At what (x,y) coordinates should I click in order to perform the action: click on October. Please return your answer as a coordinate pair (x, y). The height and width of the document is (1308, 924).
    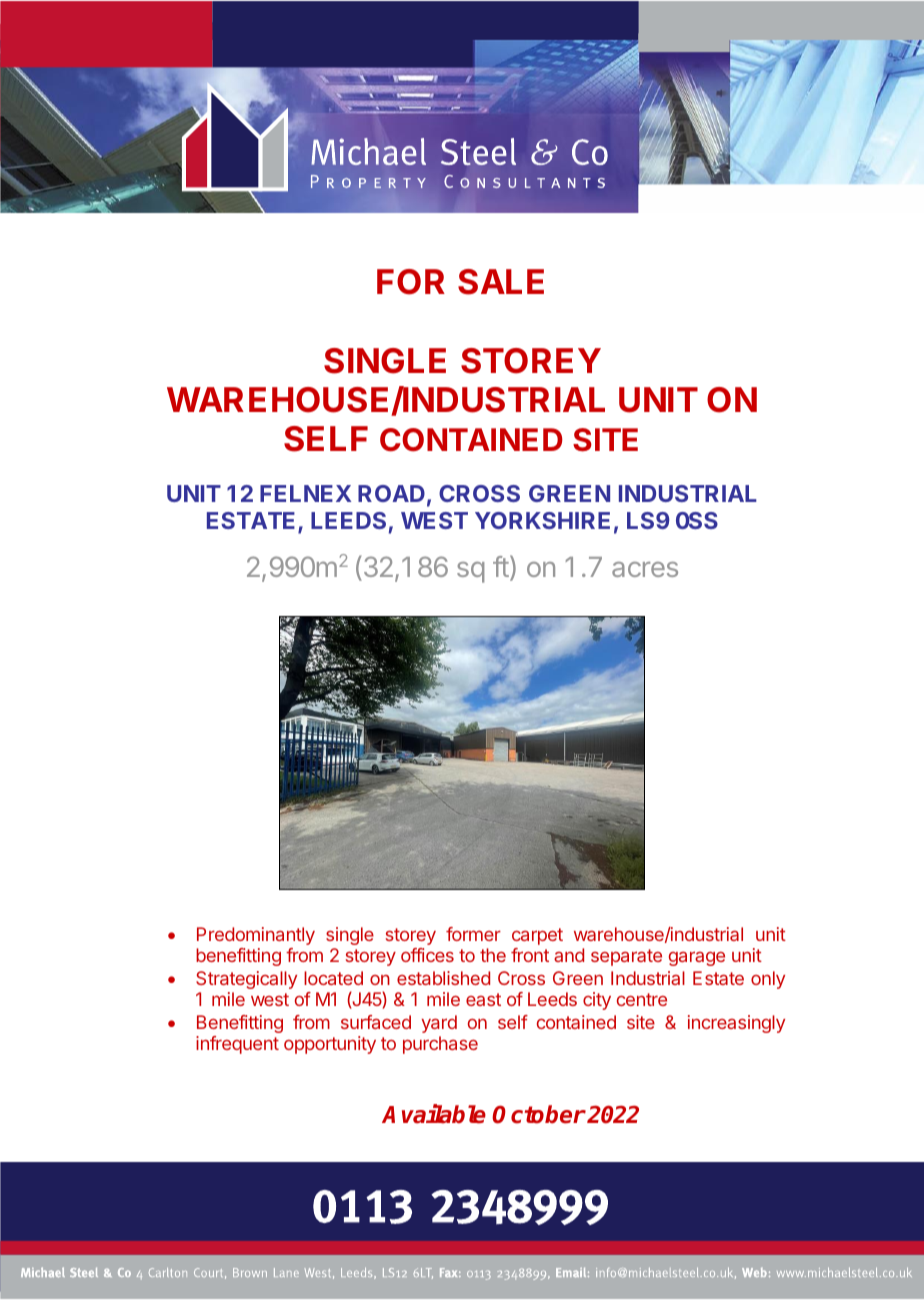
    Looking at the image, I should click on (539, 1114).
